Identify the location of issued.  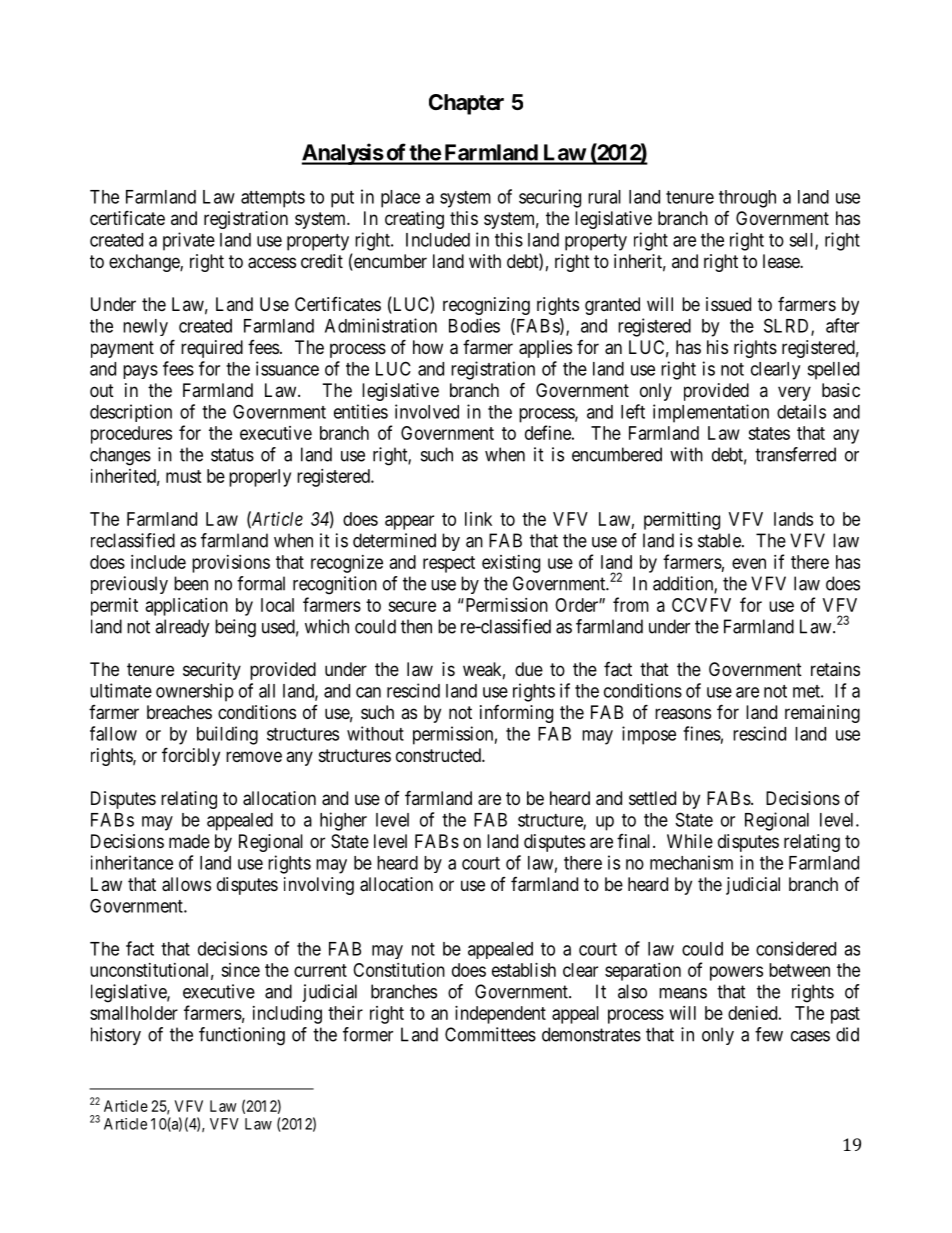
(728, 304).
